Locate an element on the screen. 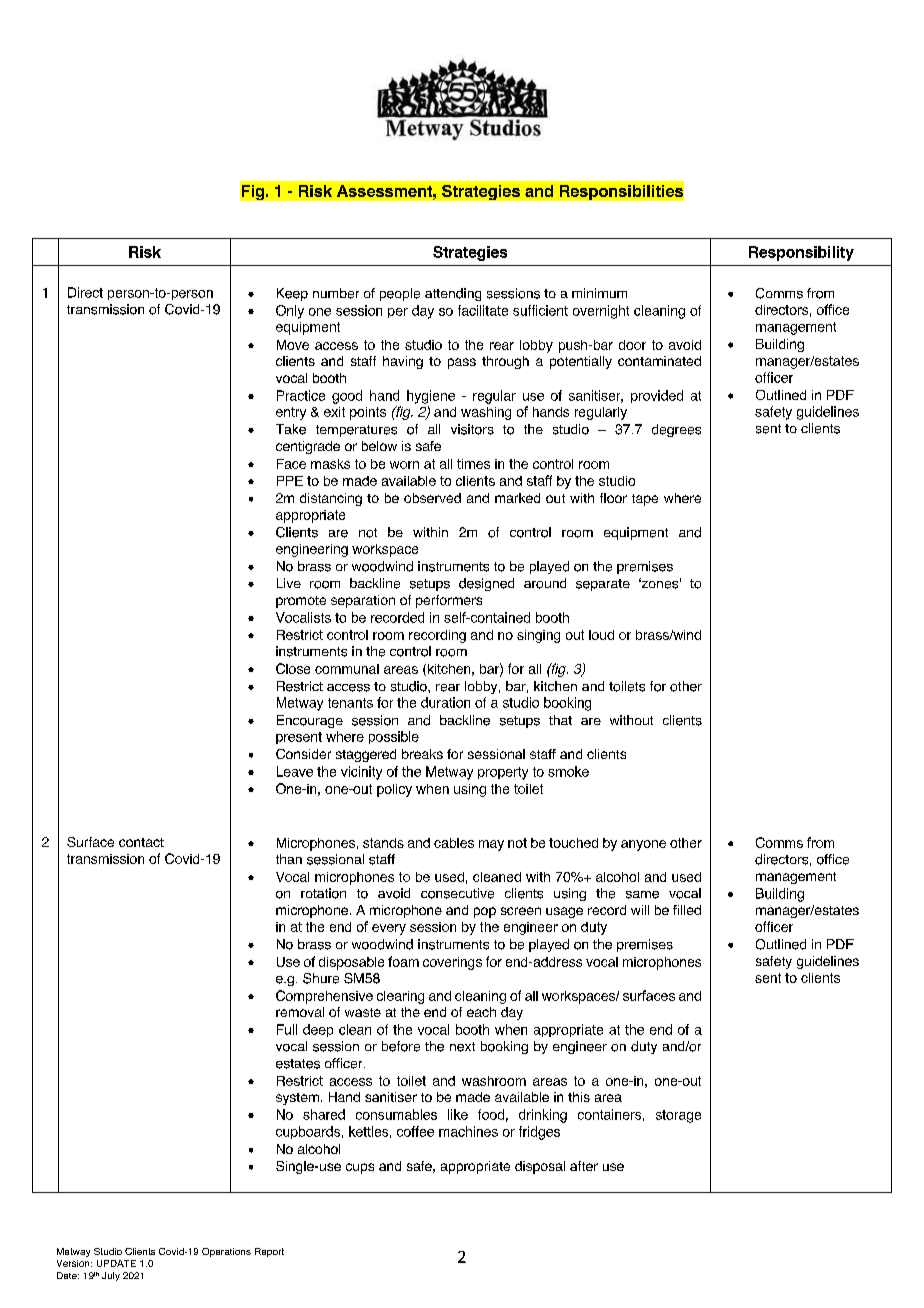 This screenshot has width=924, height=1308. PPE is located at coordinates (290, 481).
